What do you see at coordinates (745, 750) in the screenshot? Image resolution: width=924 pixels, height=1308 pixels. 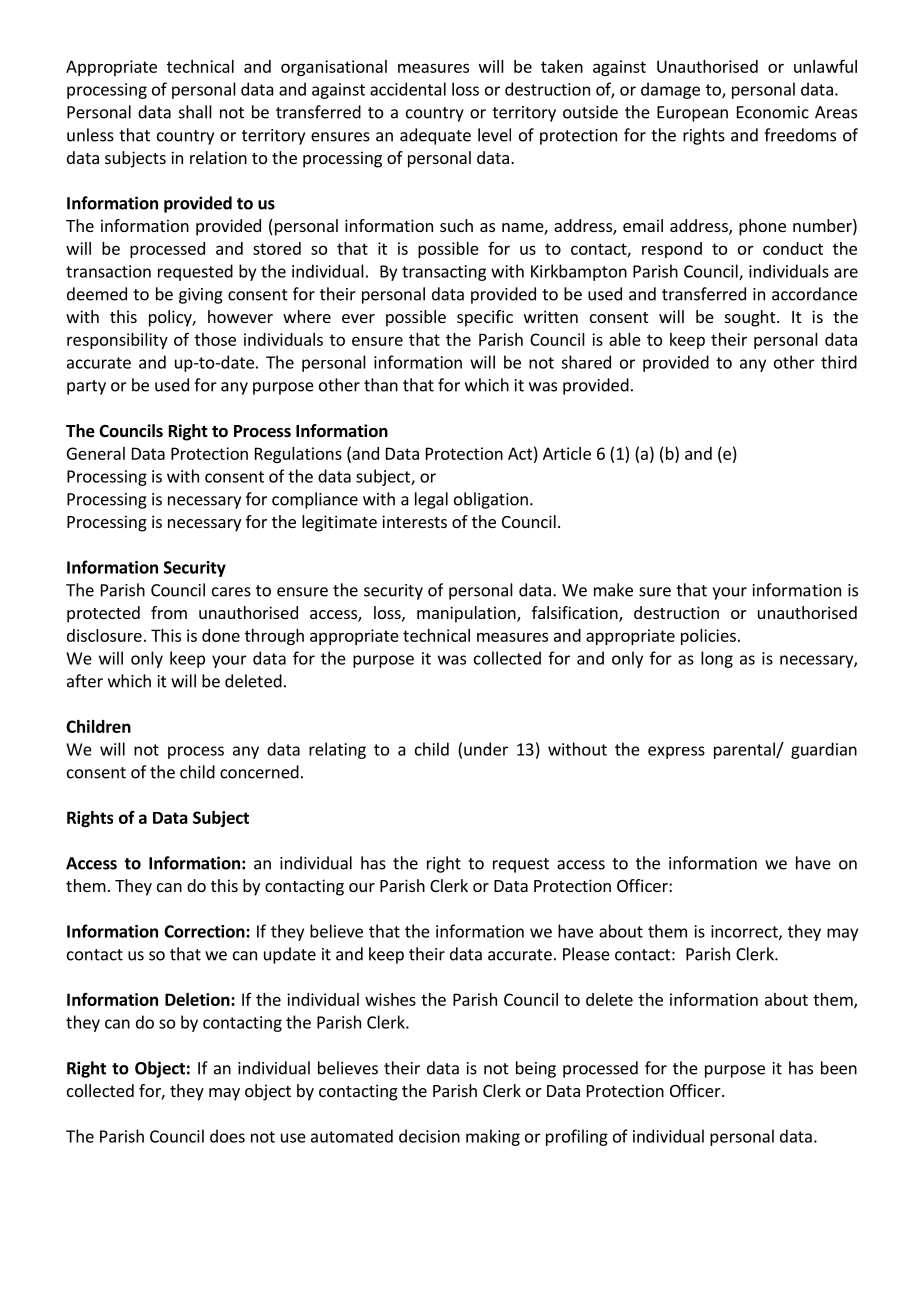 I see `parental` at bounding box center [745, 750].
